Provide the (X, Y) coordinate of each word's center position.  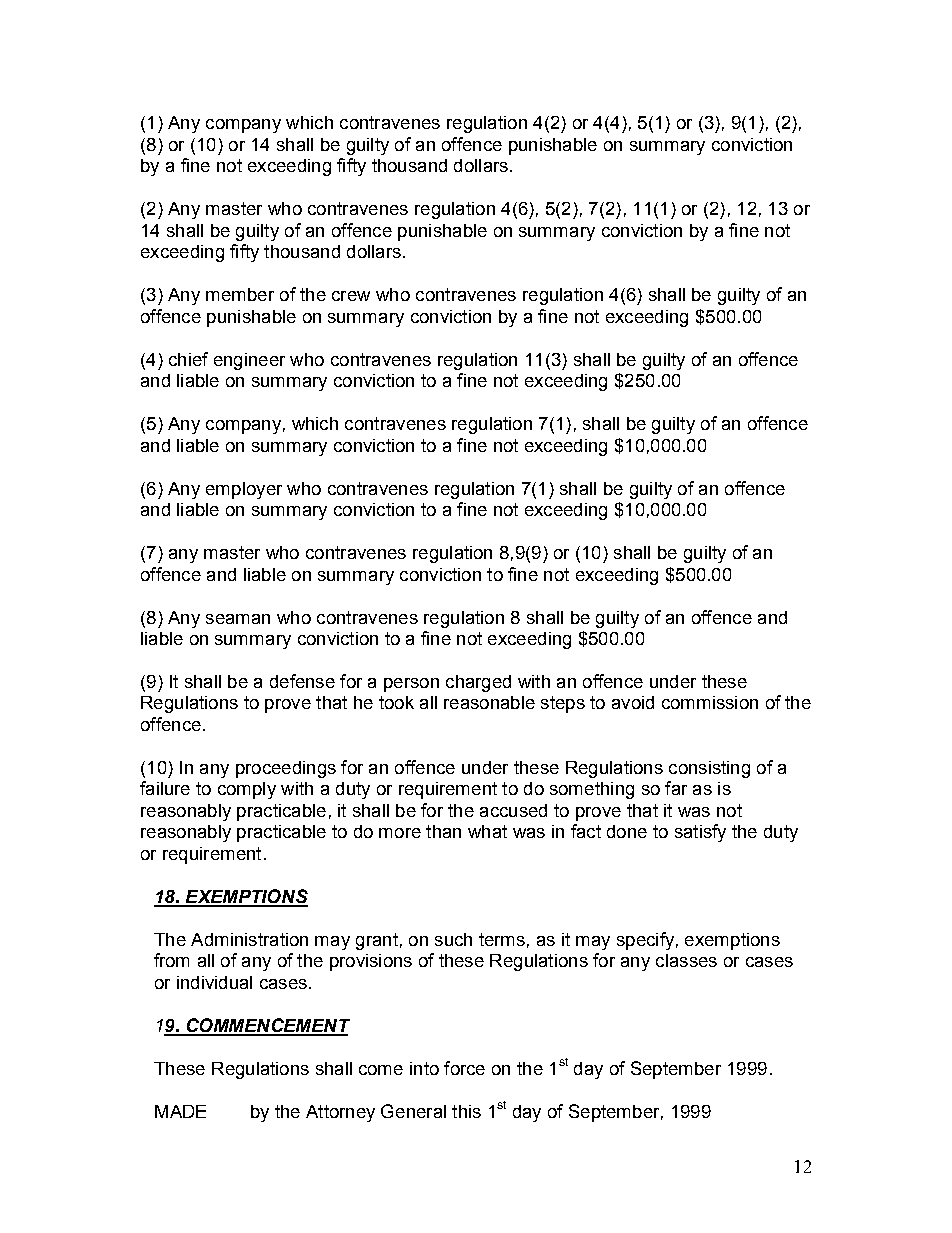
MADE (180, 1111)
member (240, 294)
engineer (249, 361)
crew (351, 296)
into (424, 1068)
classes (686, 960)
